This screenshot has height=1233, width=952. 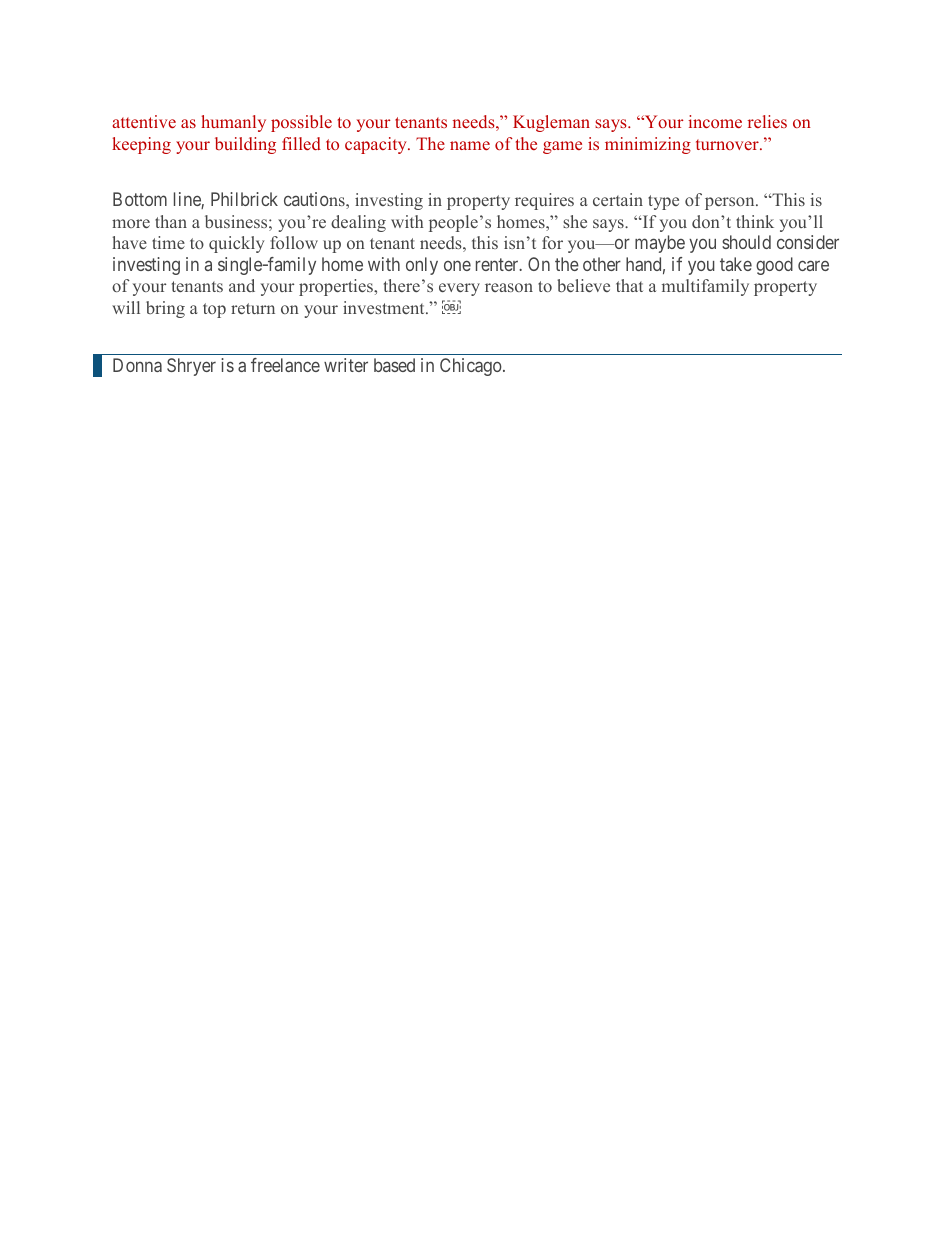 What do you see at coordinates (137, 365) in the screenshot?
I see `Donna` at bounding box center [137, 365].
